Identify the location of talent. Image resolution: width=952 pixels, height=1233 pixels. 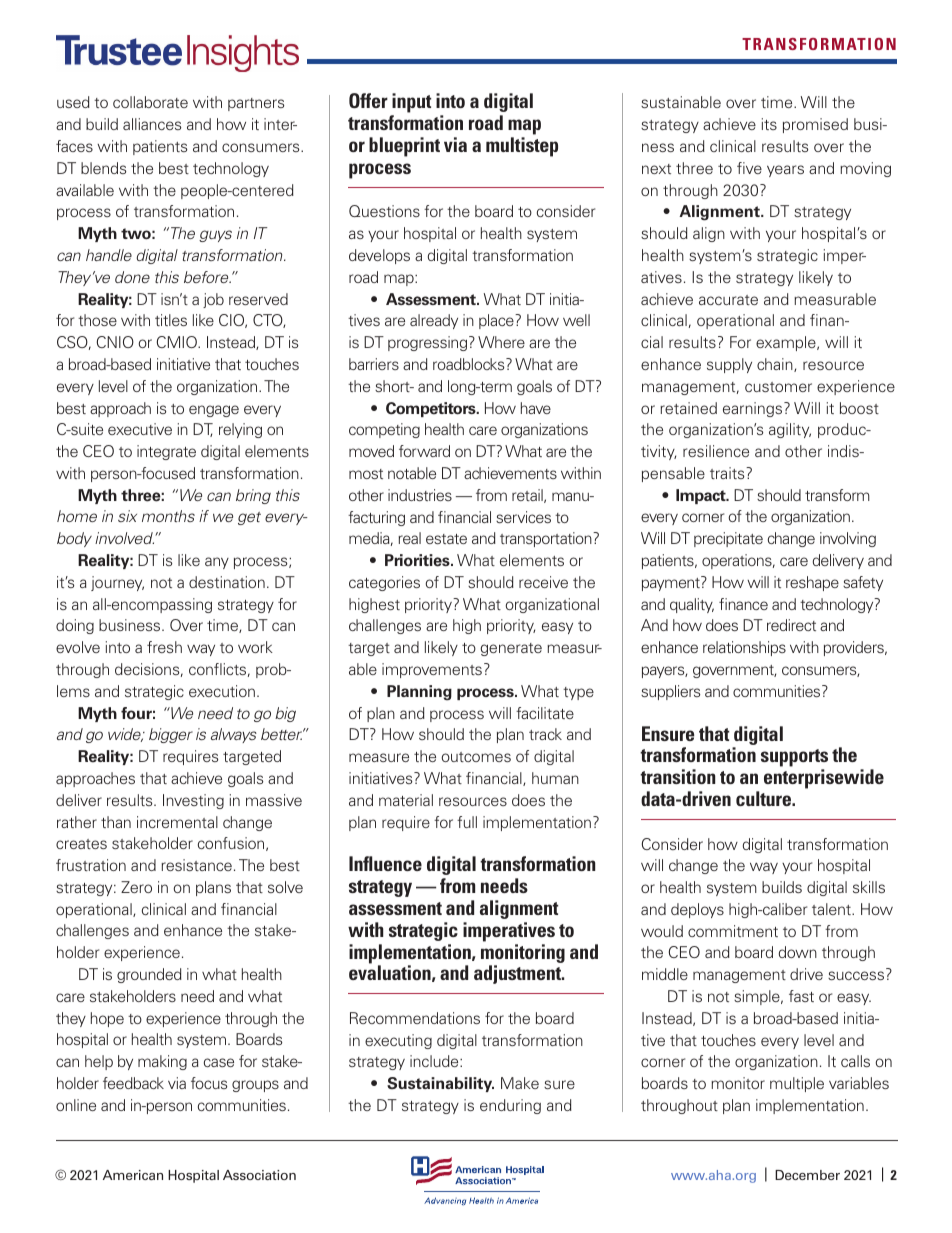
(832, 909).
